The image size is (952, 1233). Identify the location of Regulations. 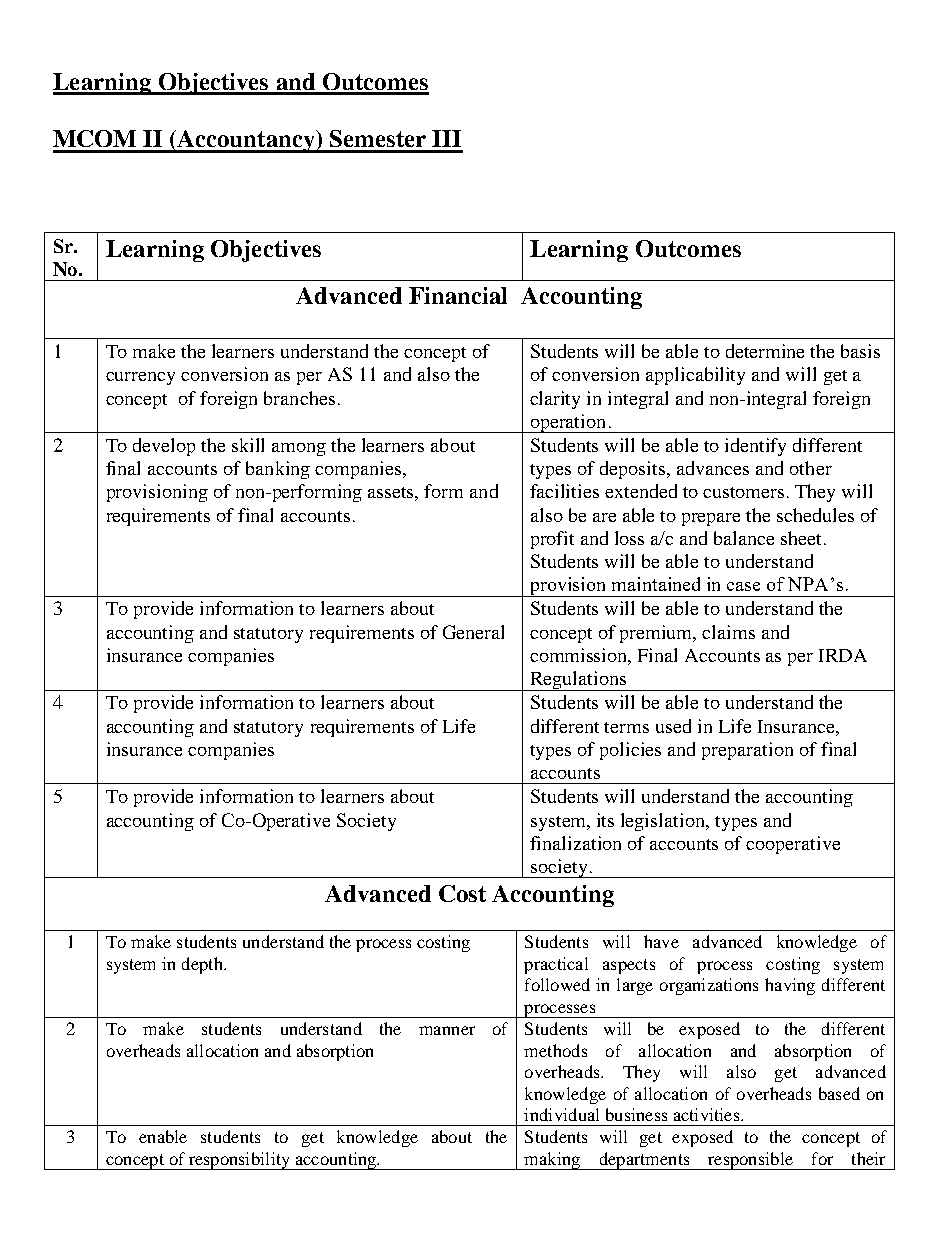
(578, 681).
